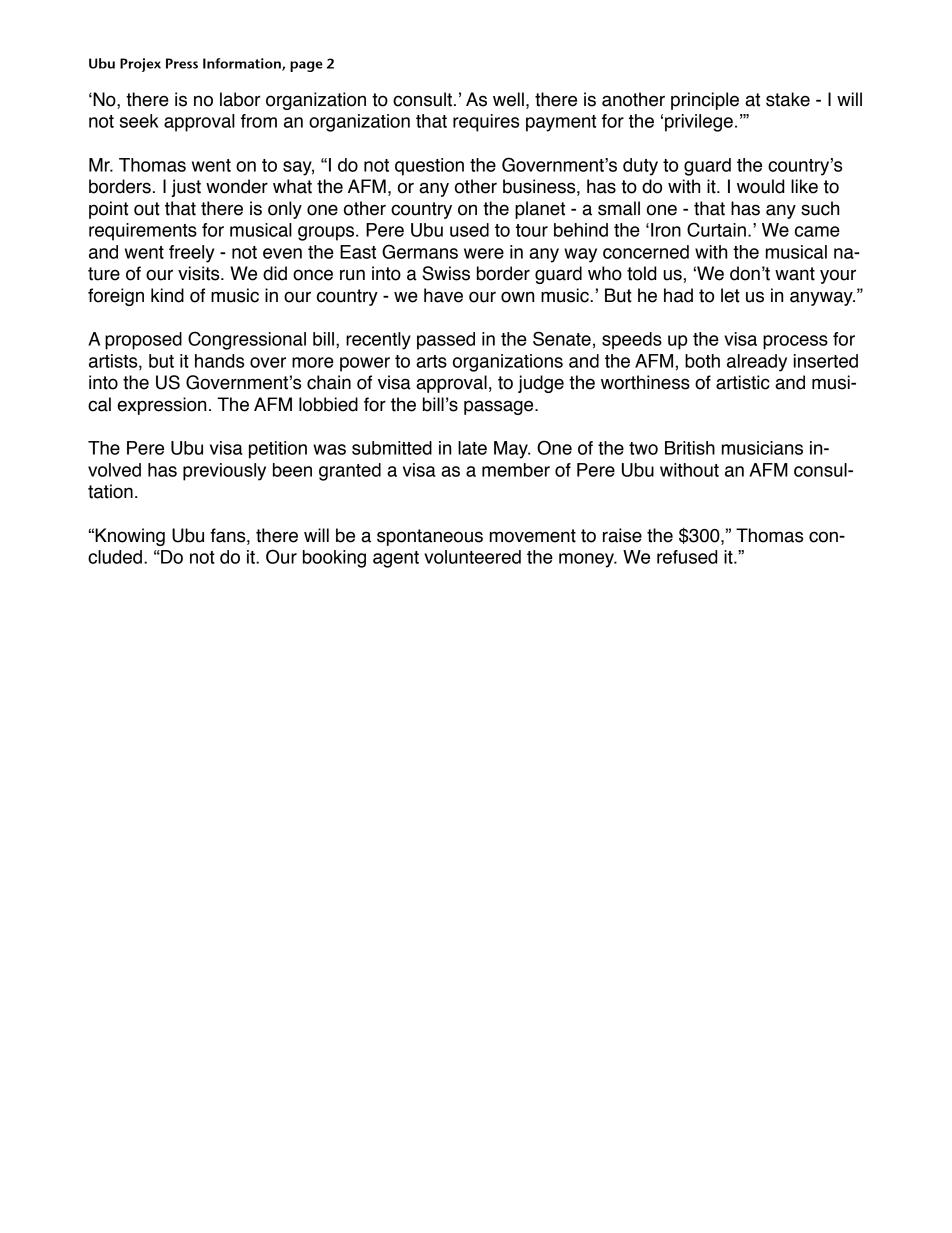 The image size is (952, 1233). What do you see at coordinates (443, 295) in the screenshot?
I see `have` at bounding box center [443, 295].
